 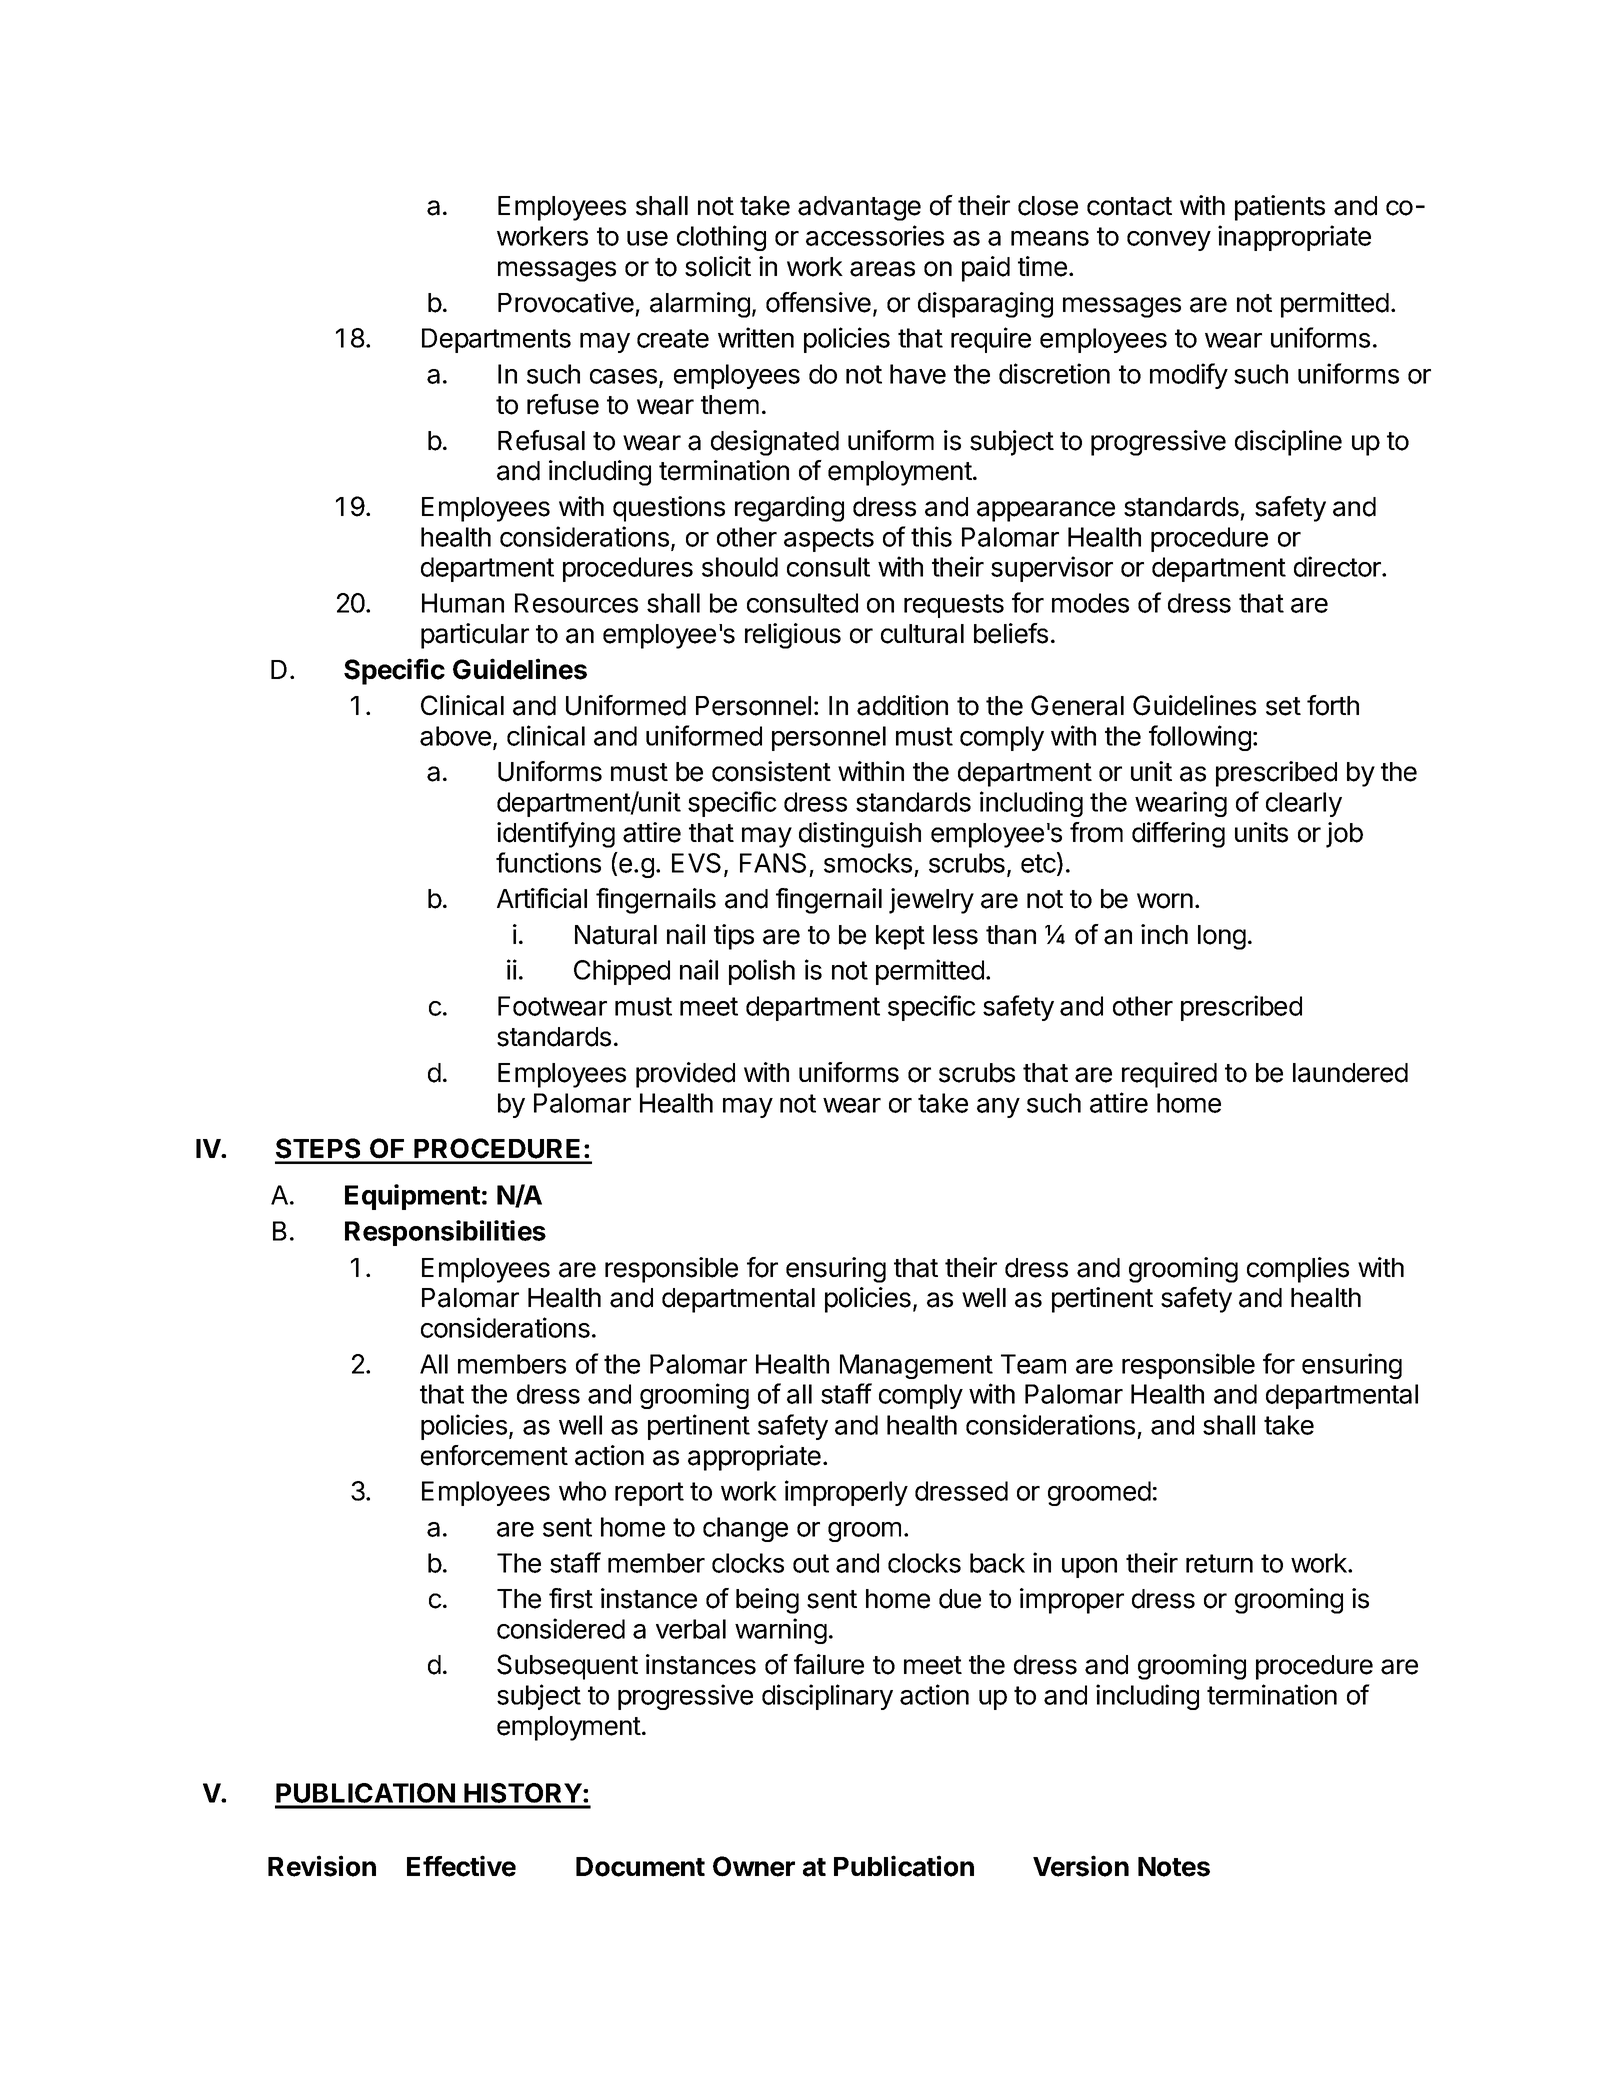 I want to click on enforcement, so click(x=494, y=1455).
